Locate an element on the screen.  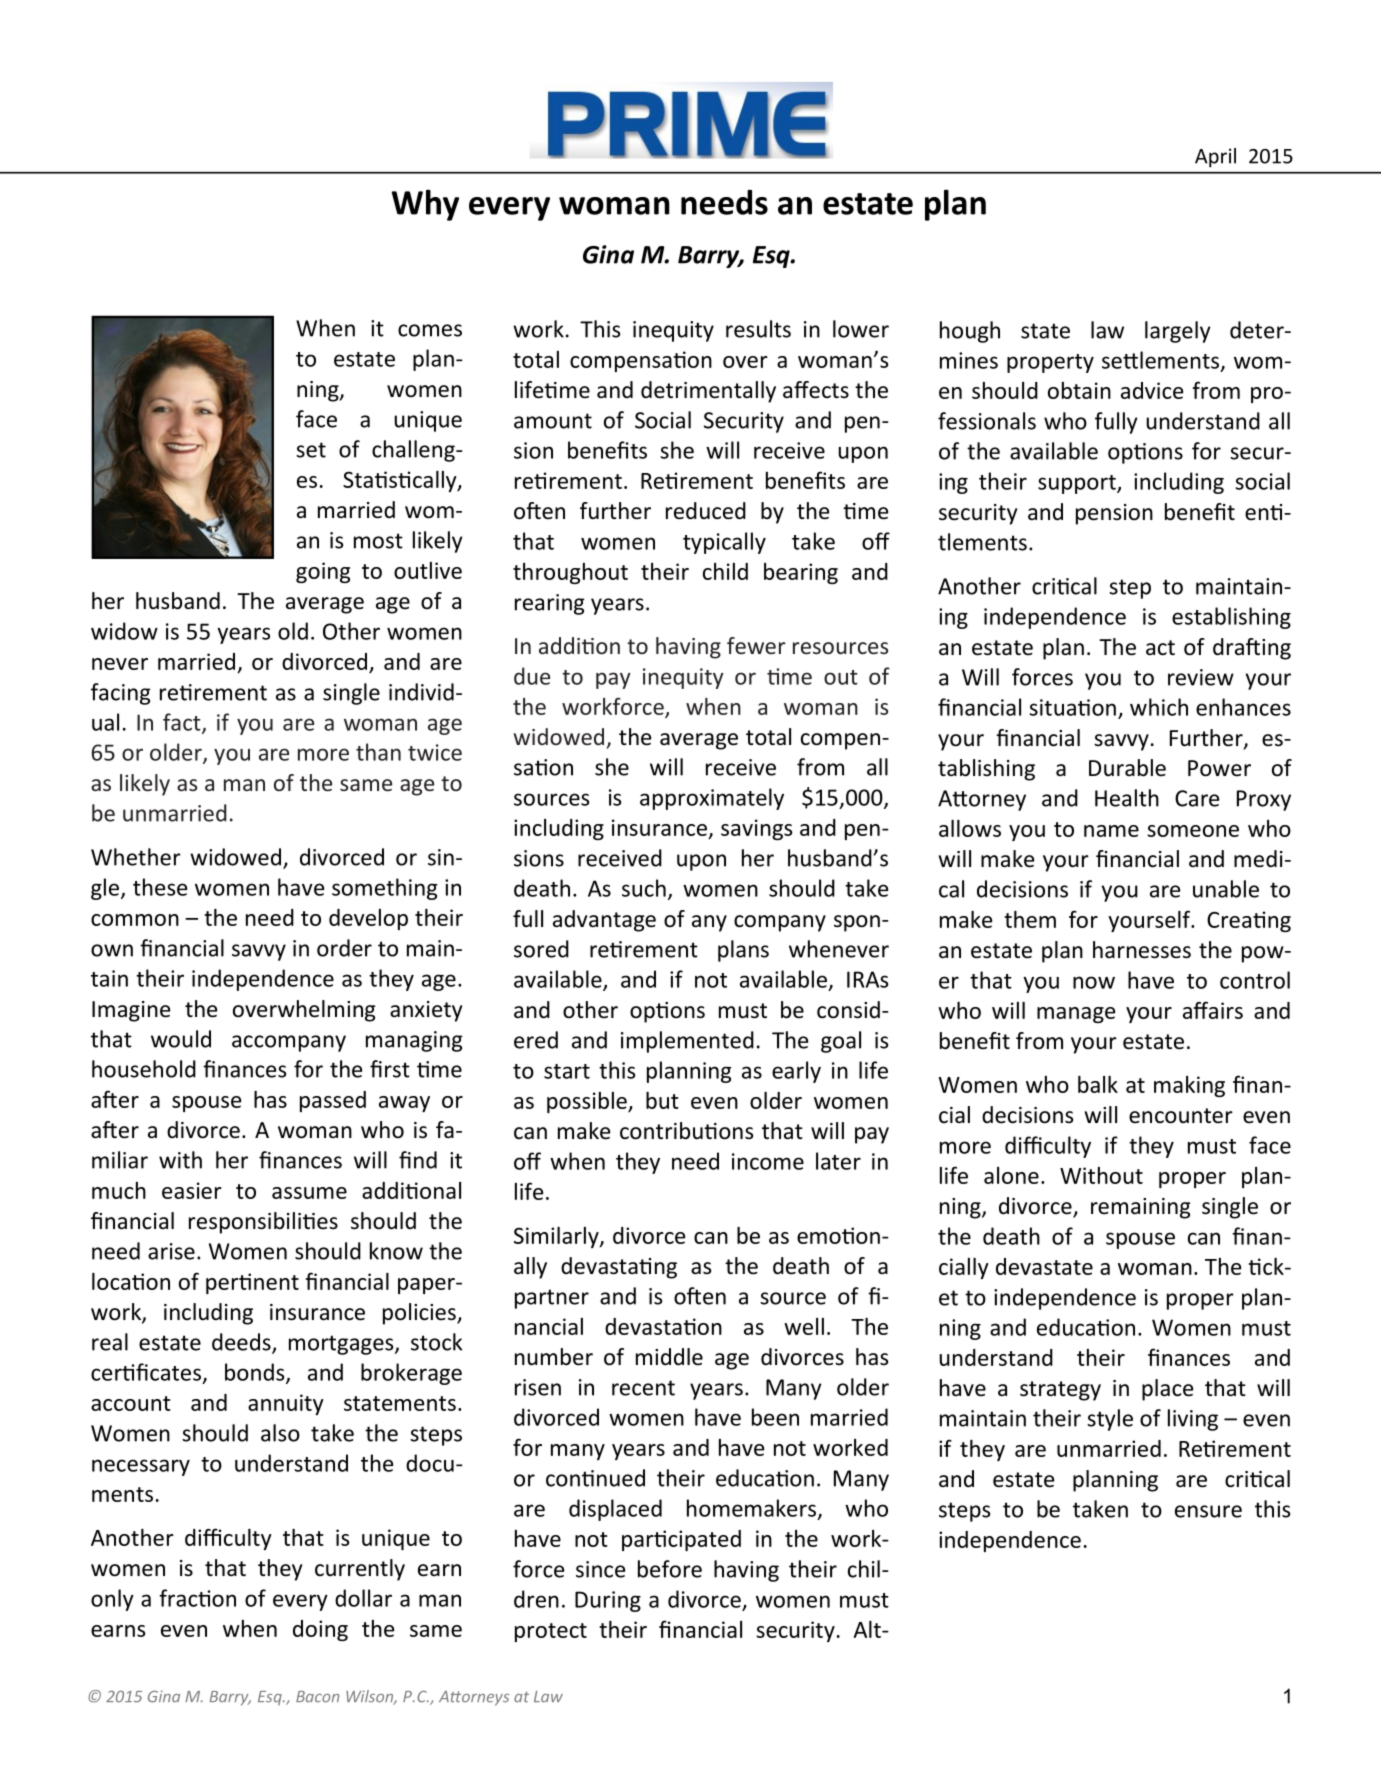
April is located at coordinates (1215, 158).
